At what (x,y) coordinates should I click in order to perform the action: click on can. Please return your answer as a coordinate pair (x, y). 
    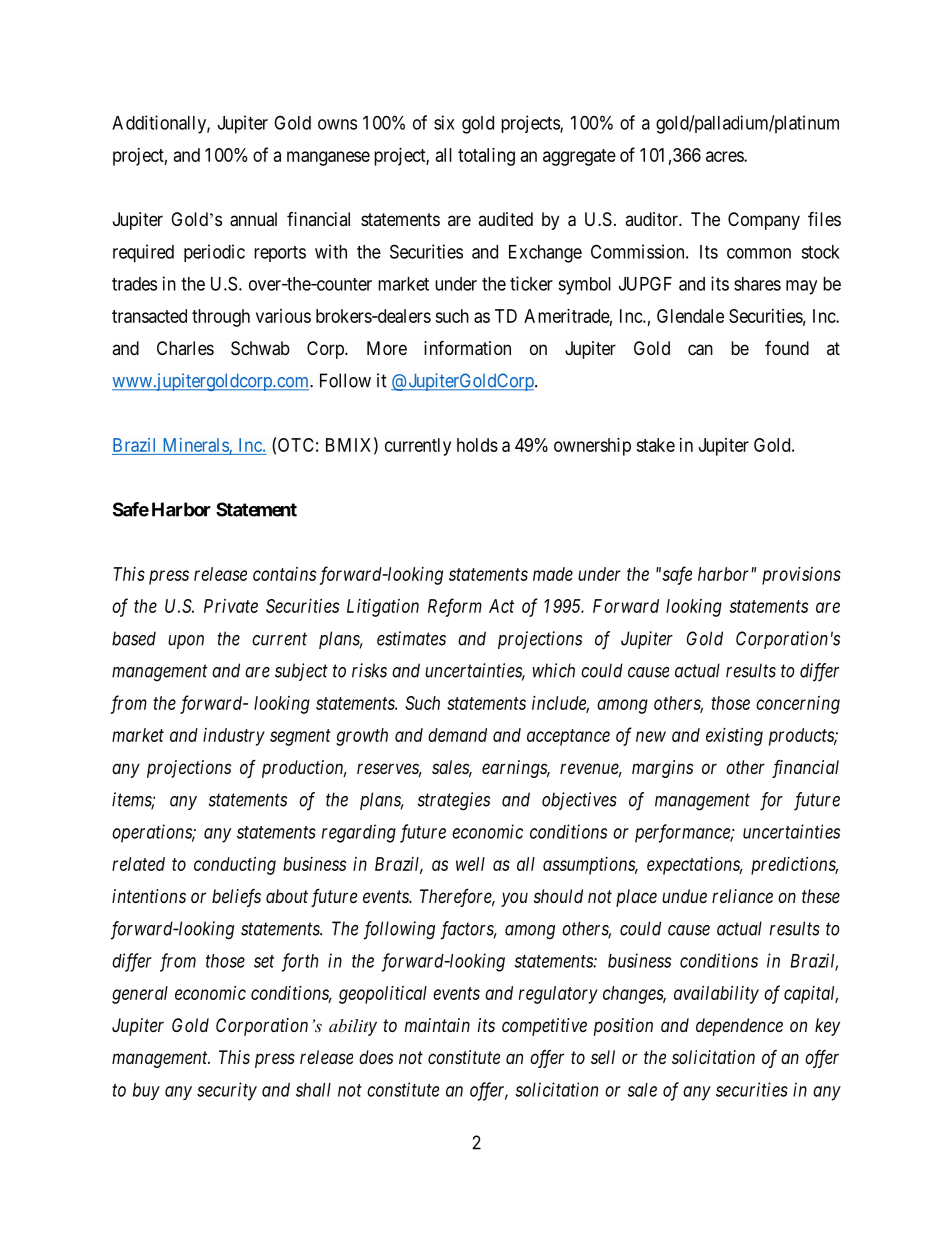
    Looking at the image, I should click on (700, 350).
